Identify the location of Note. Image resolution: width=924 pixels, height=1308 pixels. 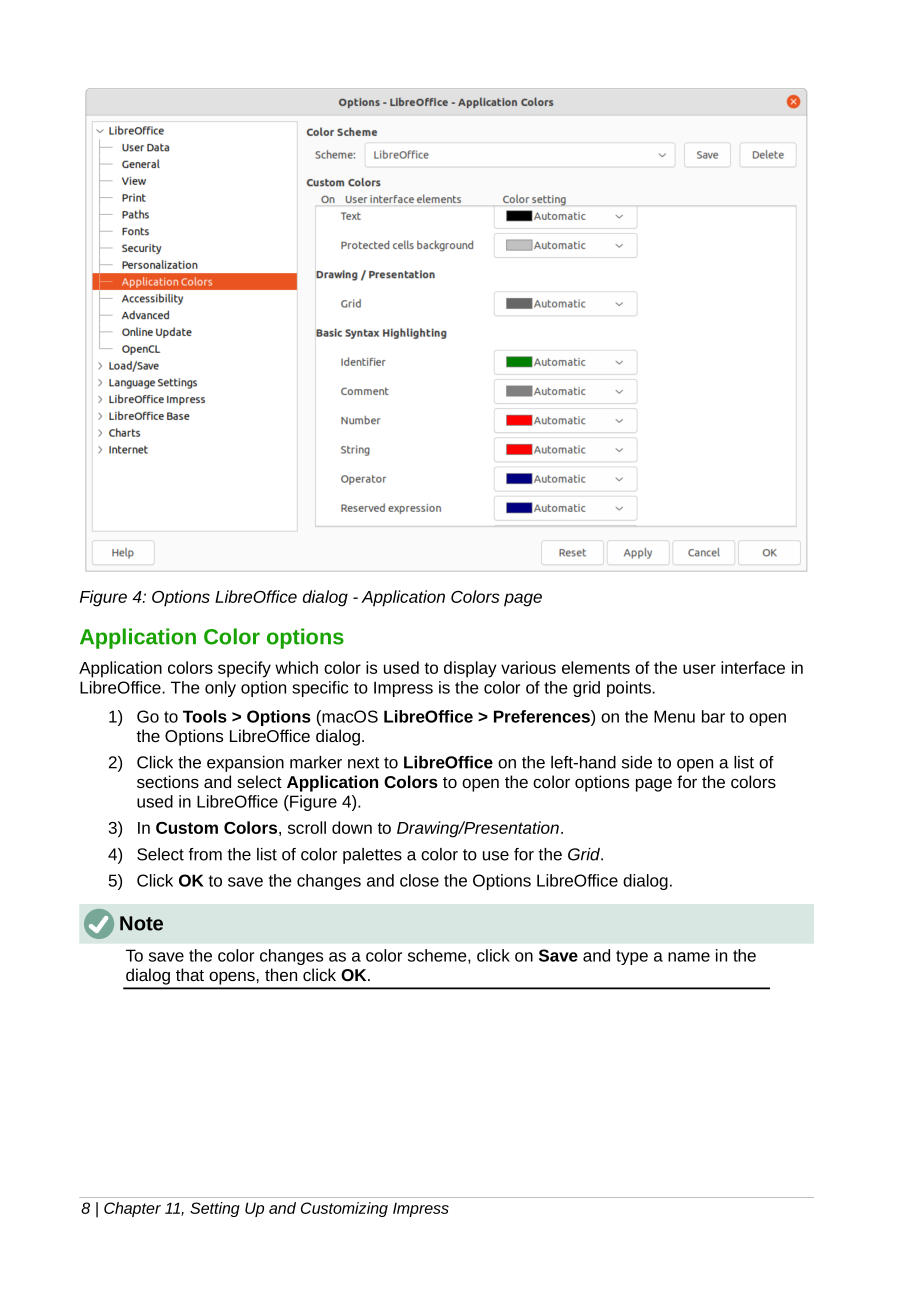
(141, 923).
